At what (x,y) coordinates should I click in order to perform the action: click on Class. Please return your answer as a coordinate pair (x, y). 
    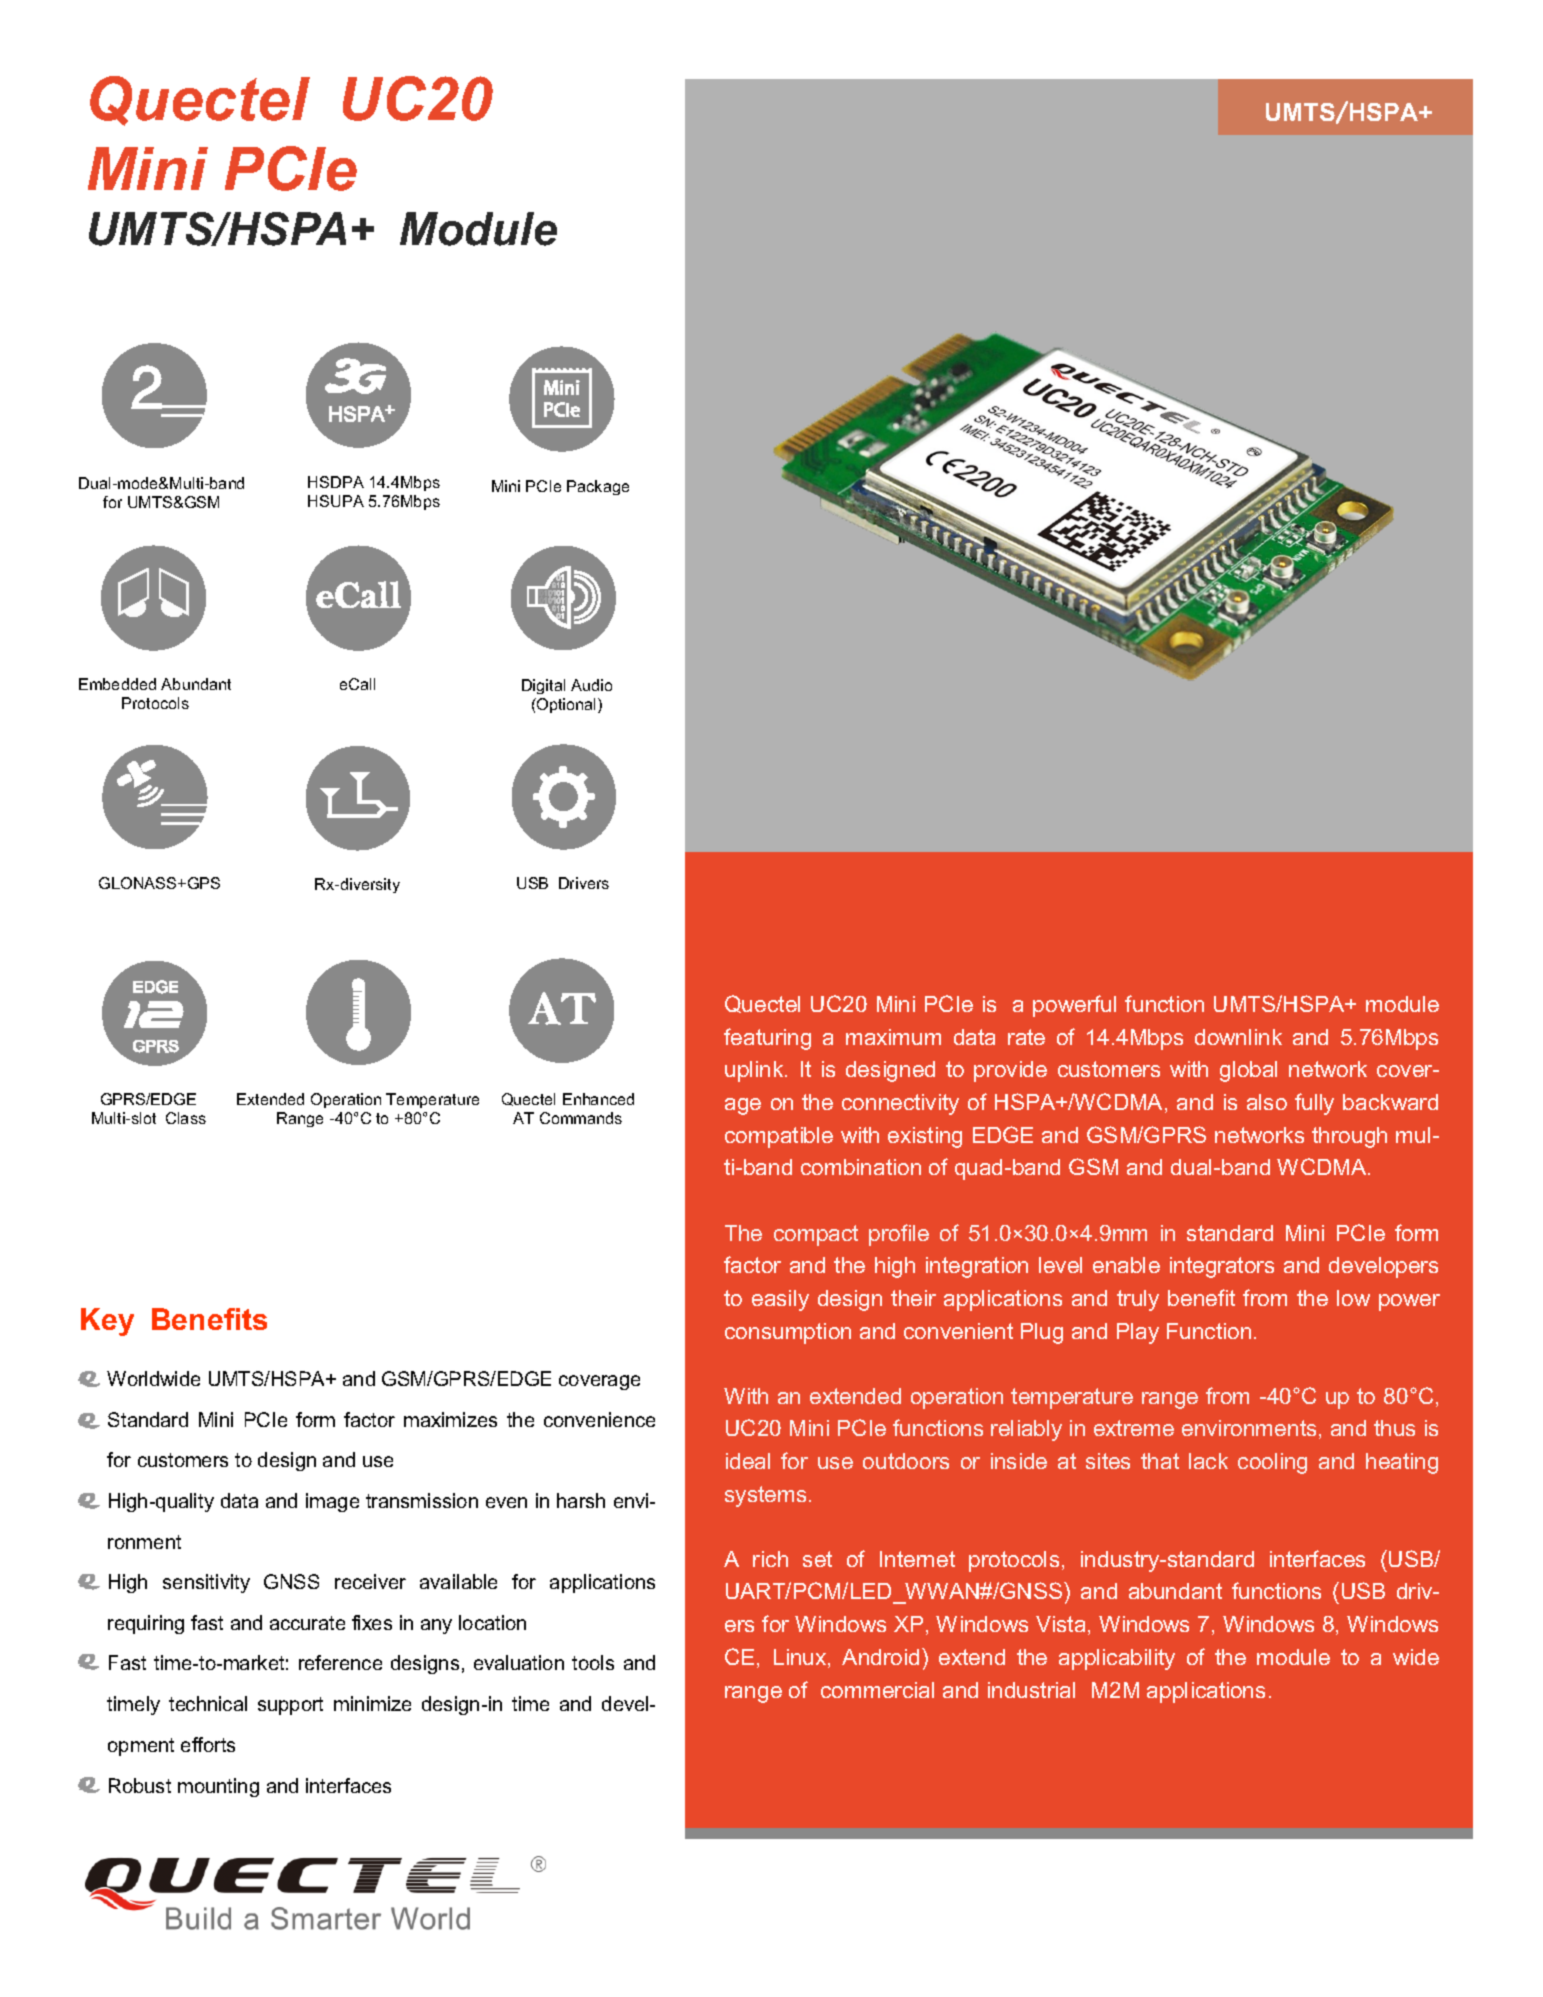
    Looking at the image, I should click on (186, 1118).
